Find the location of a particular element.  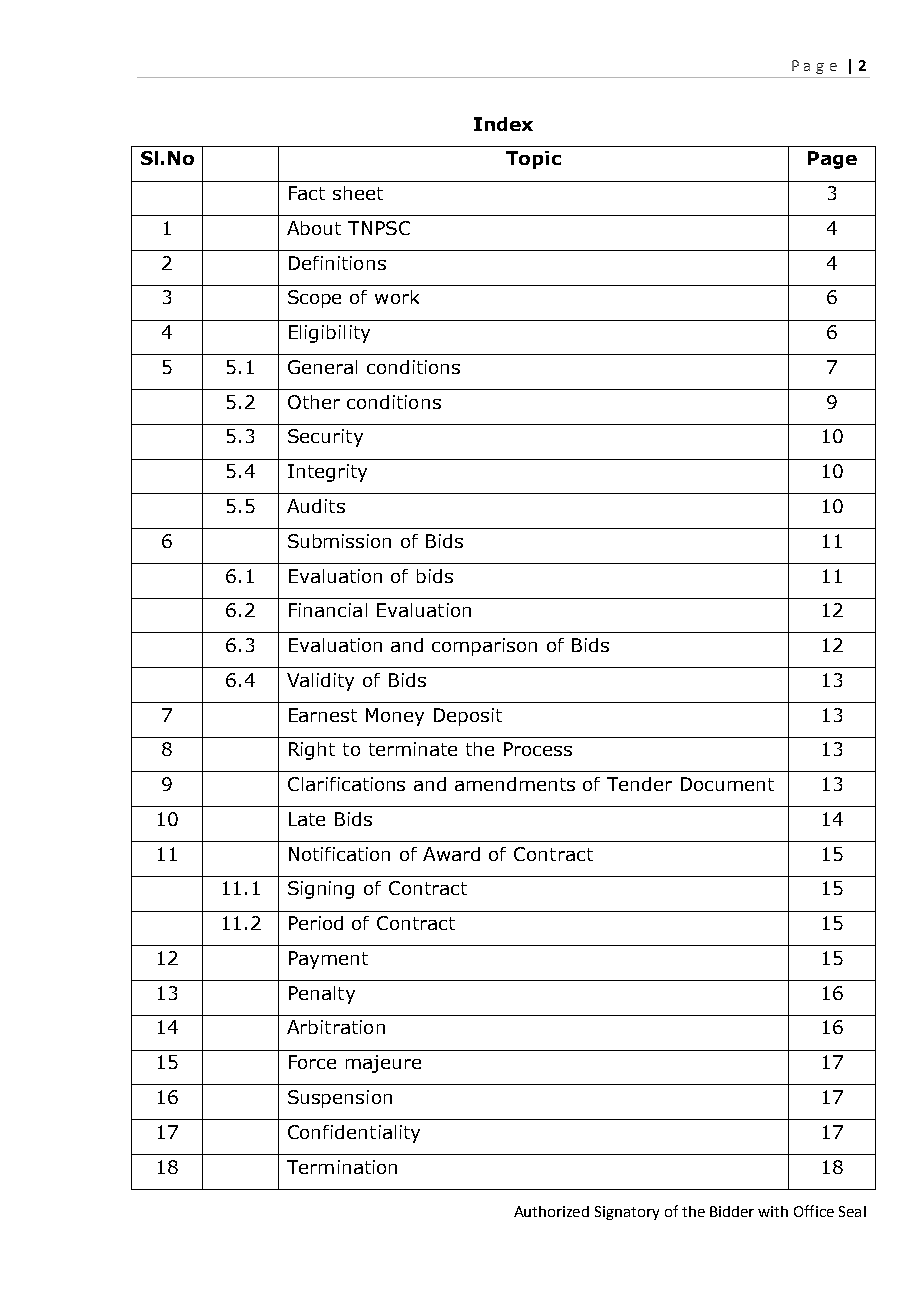

Process is located at coordinates (538, 749).
